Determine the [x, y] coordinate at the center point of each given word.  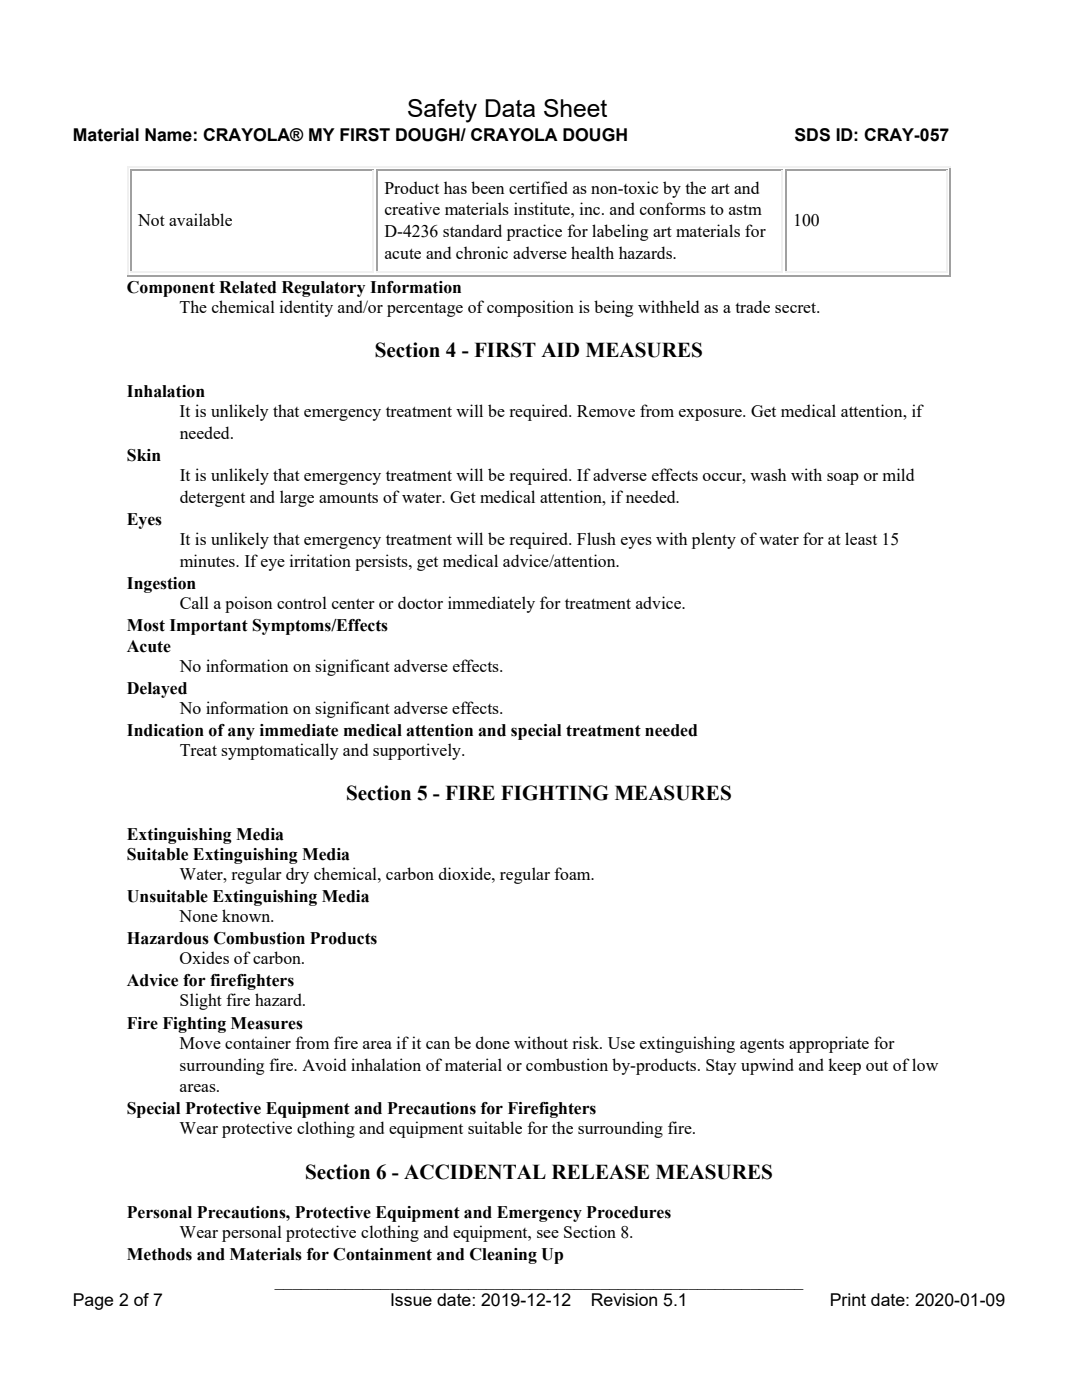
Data [510, 108]
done [493, 1042]
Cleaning [503, 1256]
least [861, 538]
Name [168, 135]
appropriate [829, 1044]
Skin [144, 455]
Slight [201, 1001]
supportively [418, 751]
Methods [159, 1254]
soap [843, 479]
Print [848, 1299]
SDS [812, 135]
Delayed [157, 690]
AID [560, 349]
